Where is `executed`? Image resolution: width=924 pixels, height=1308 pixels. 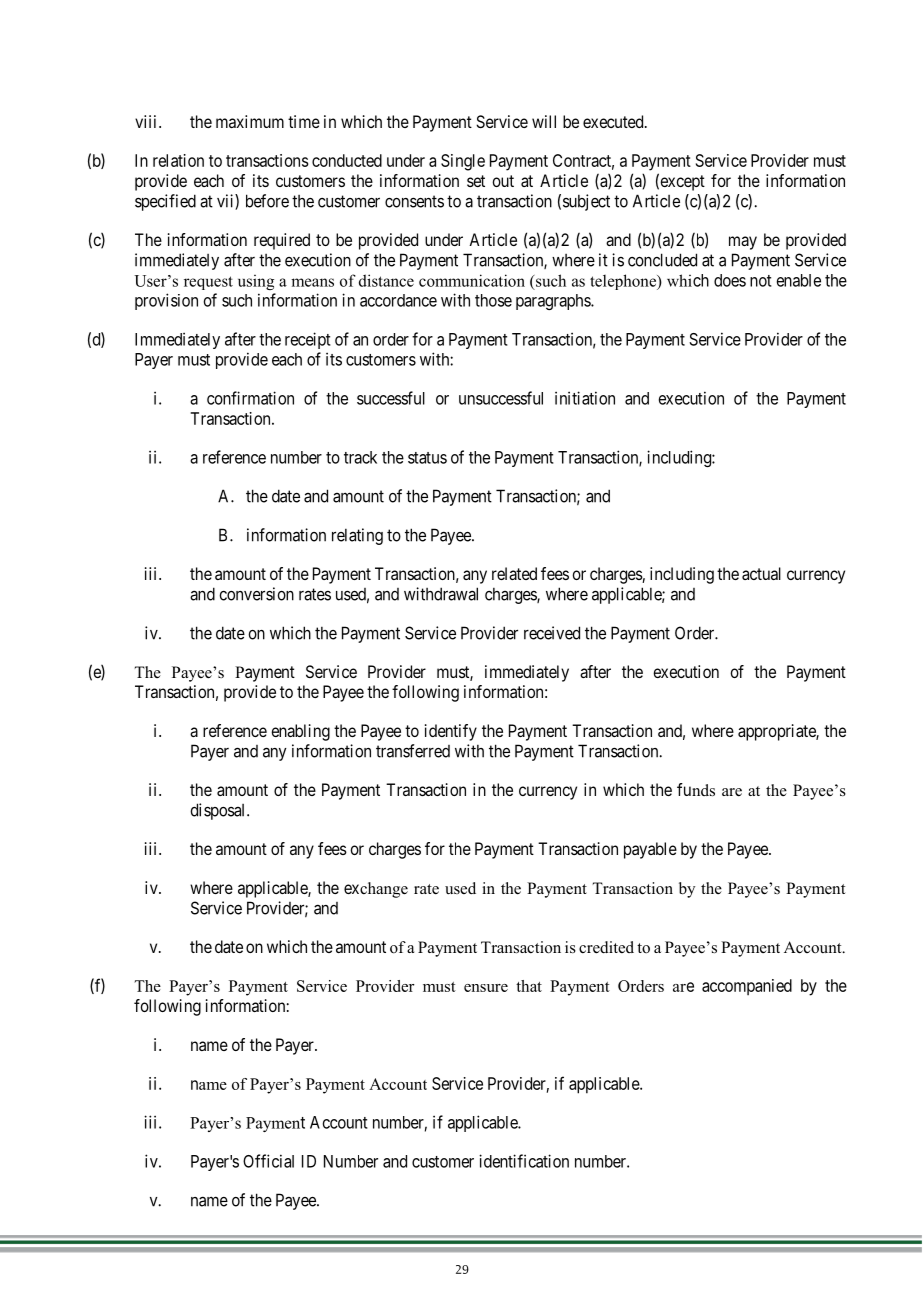
executed is located at coordinates (614, 121).
